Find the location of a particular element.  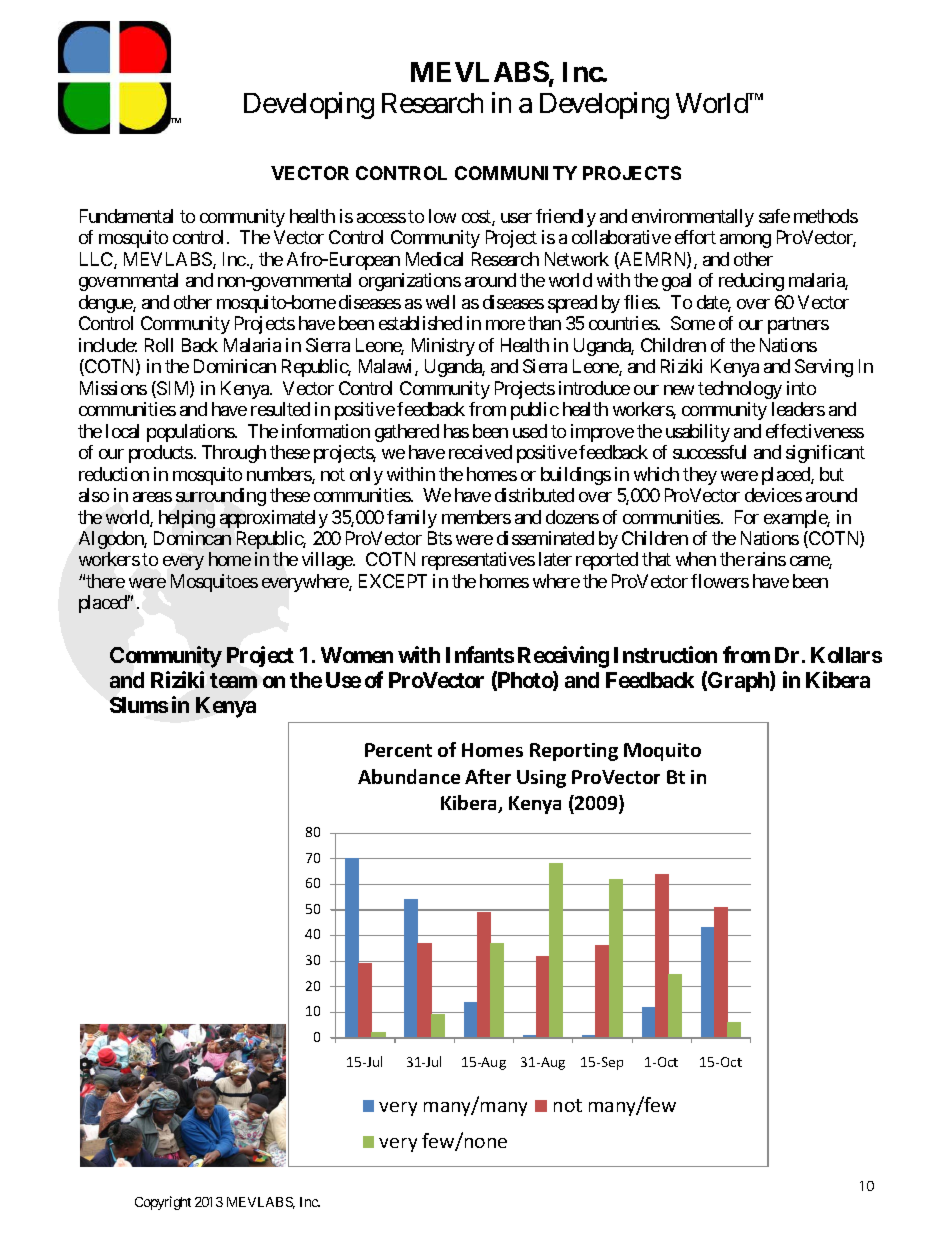

After is located at coordinates (488, 776).
